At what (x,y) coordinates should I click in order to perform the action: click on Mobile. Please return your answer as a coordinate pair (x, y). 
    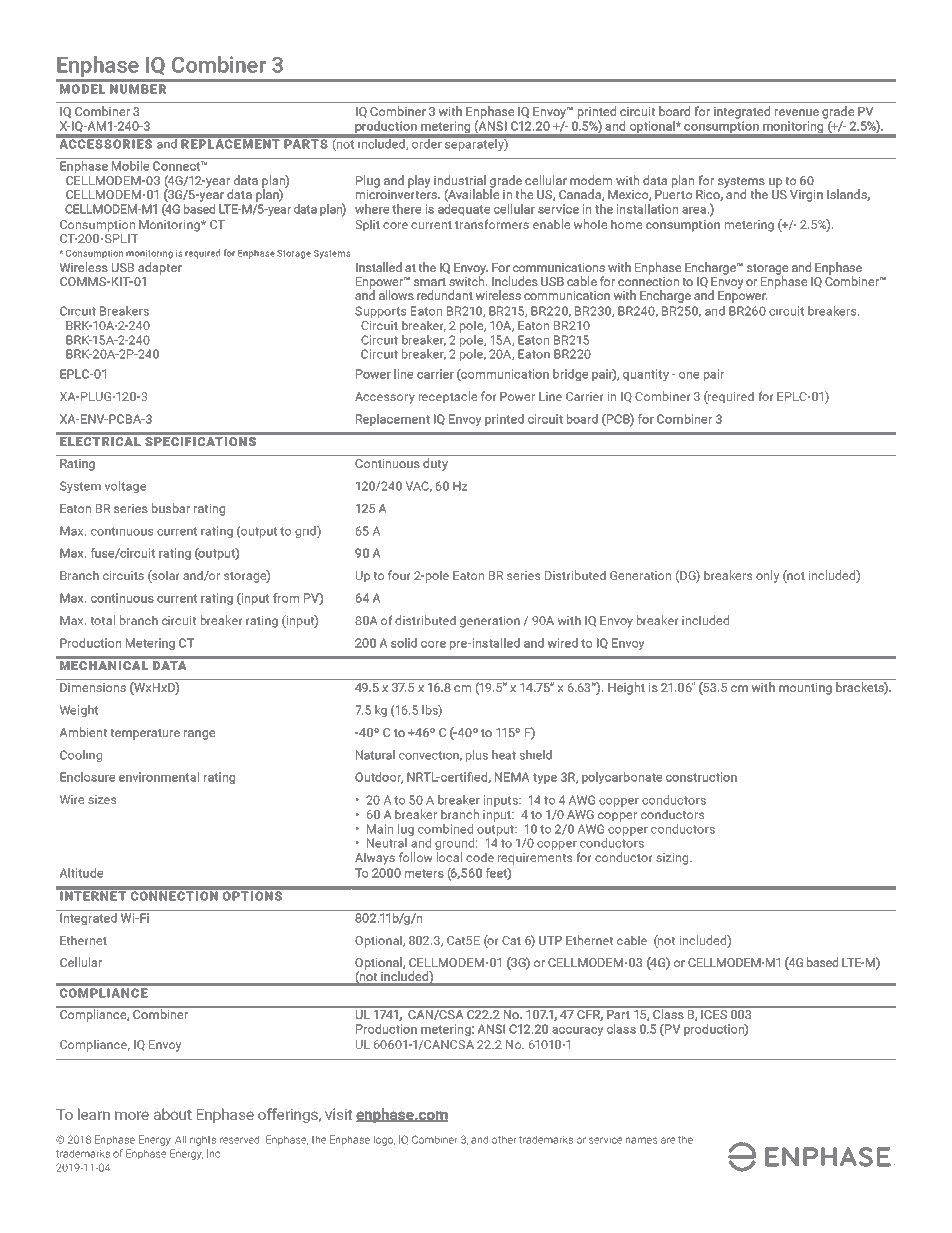
    Looking at the image, I should click on (130, 166).
